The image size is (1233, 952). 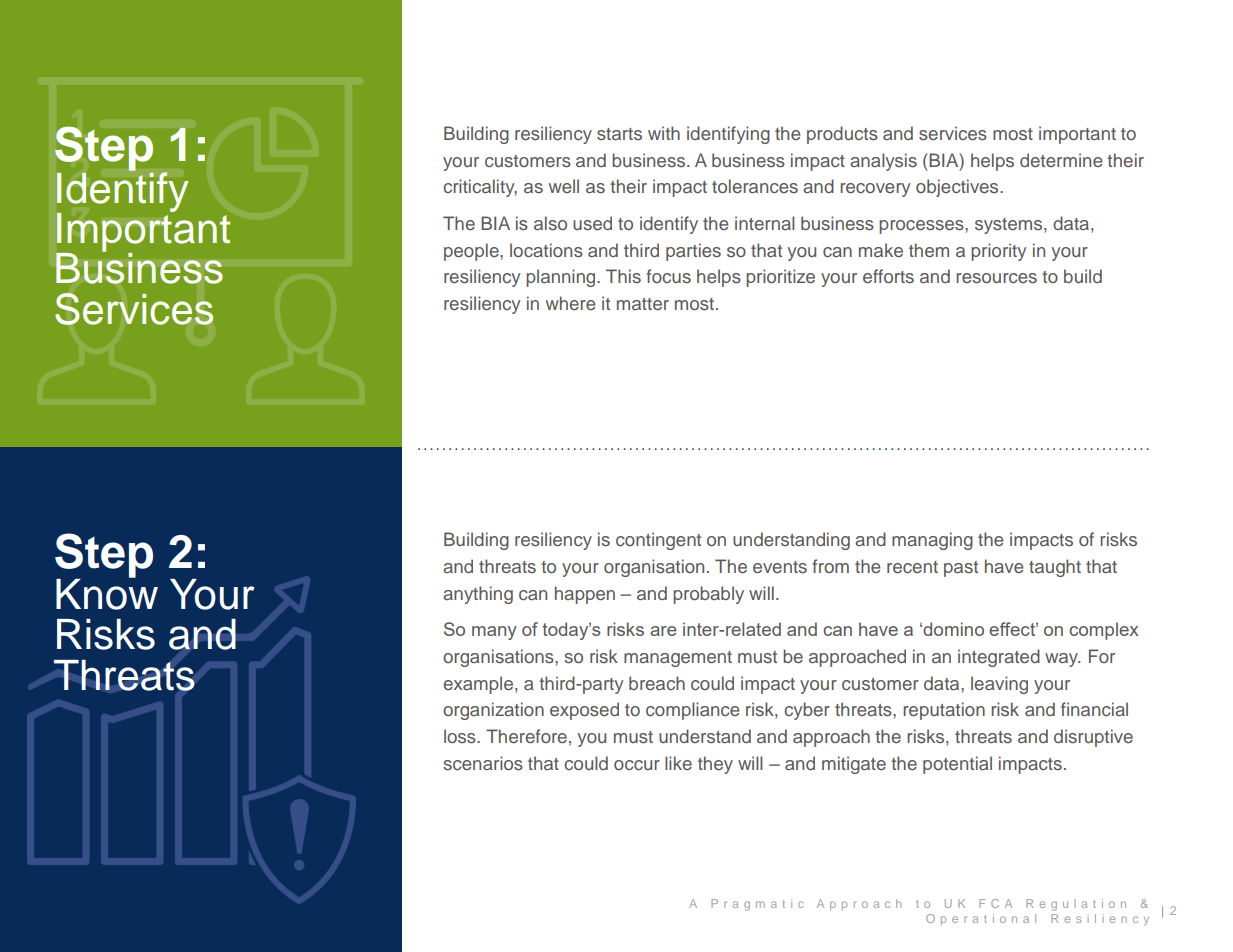 What do you see at coordinates (564, 186) in the page?
I see `well` at bounding box center [564, 186].
